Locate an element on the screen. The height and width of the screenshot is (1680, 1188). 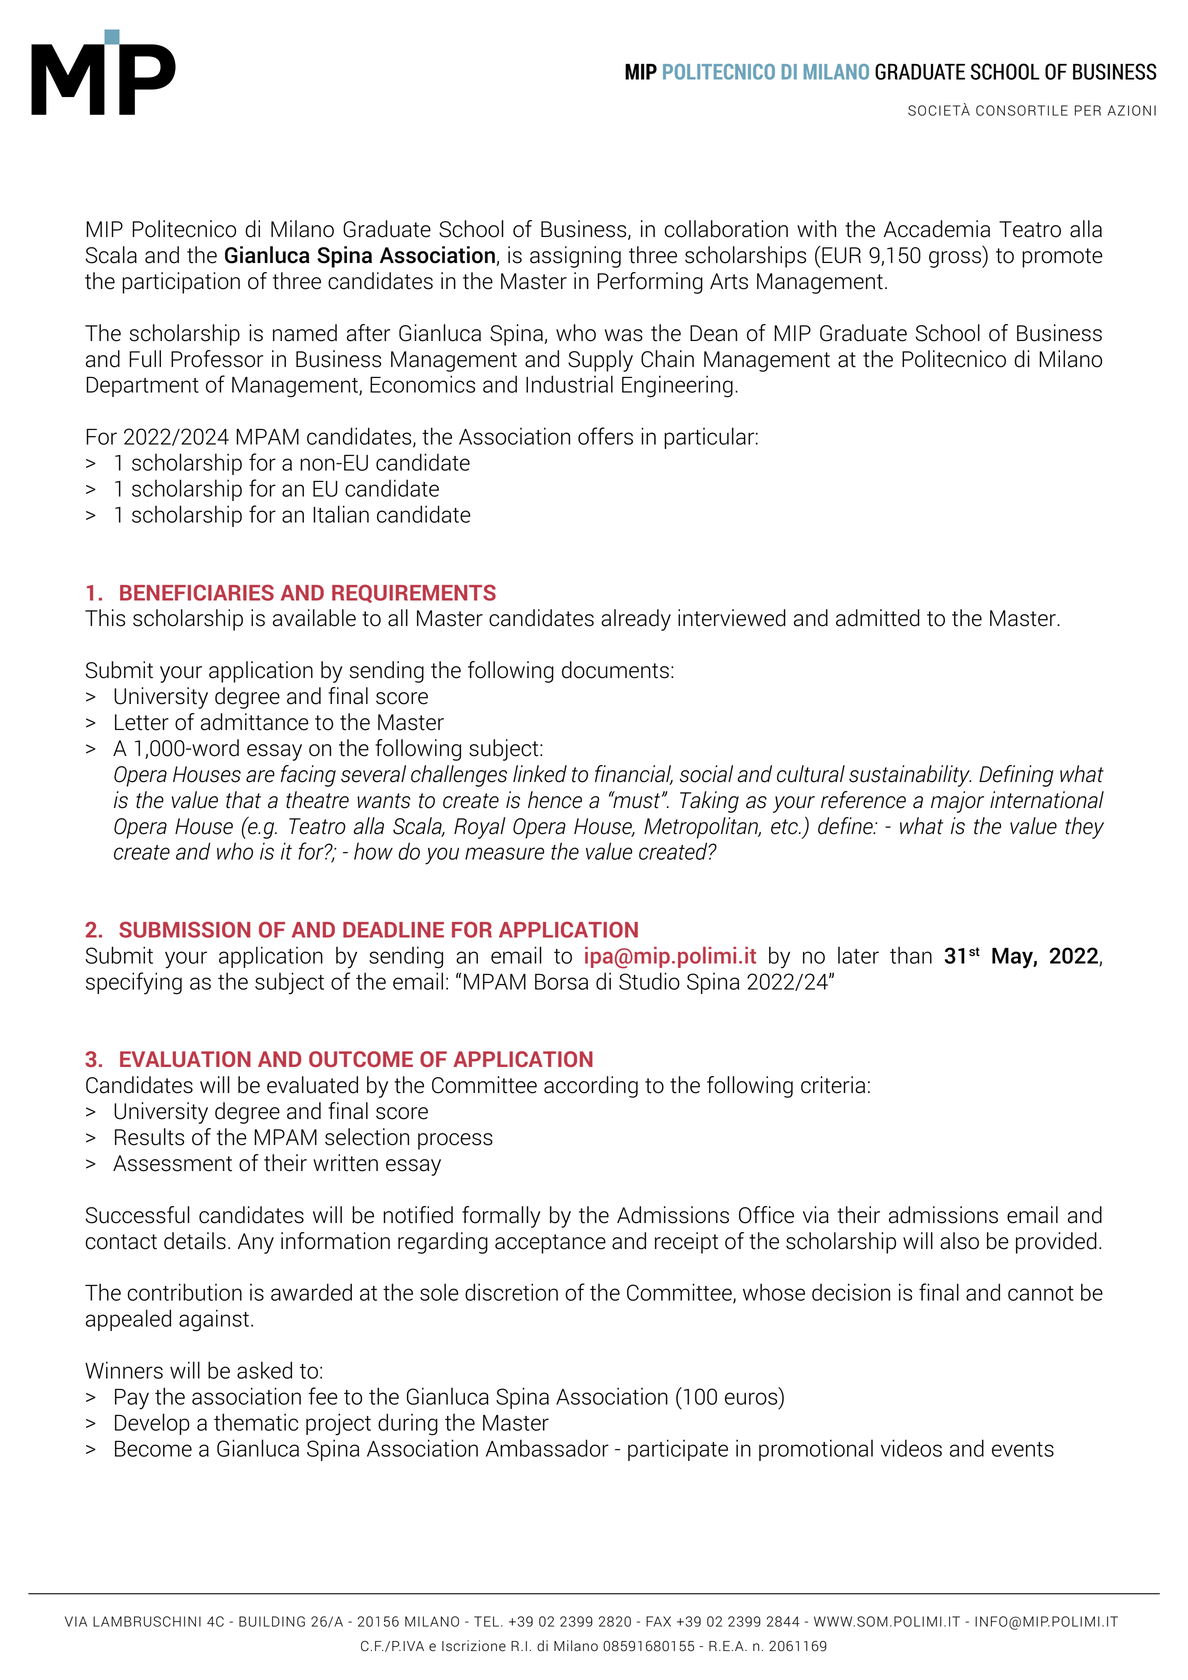
EVALUATION is located at coordinates (185, 1059).
